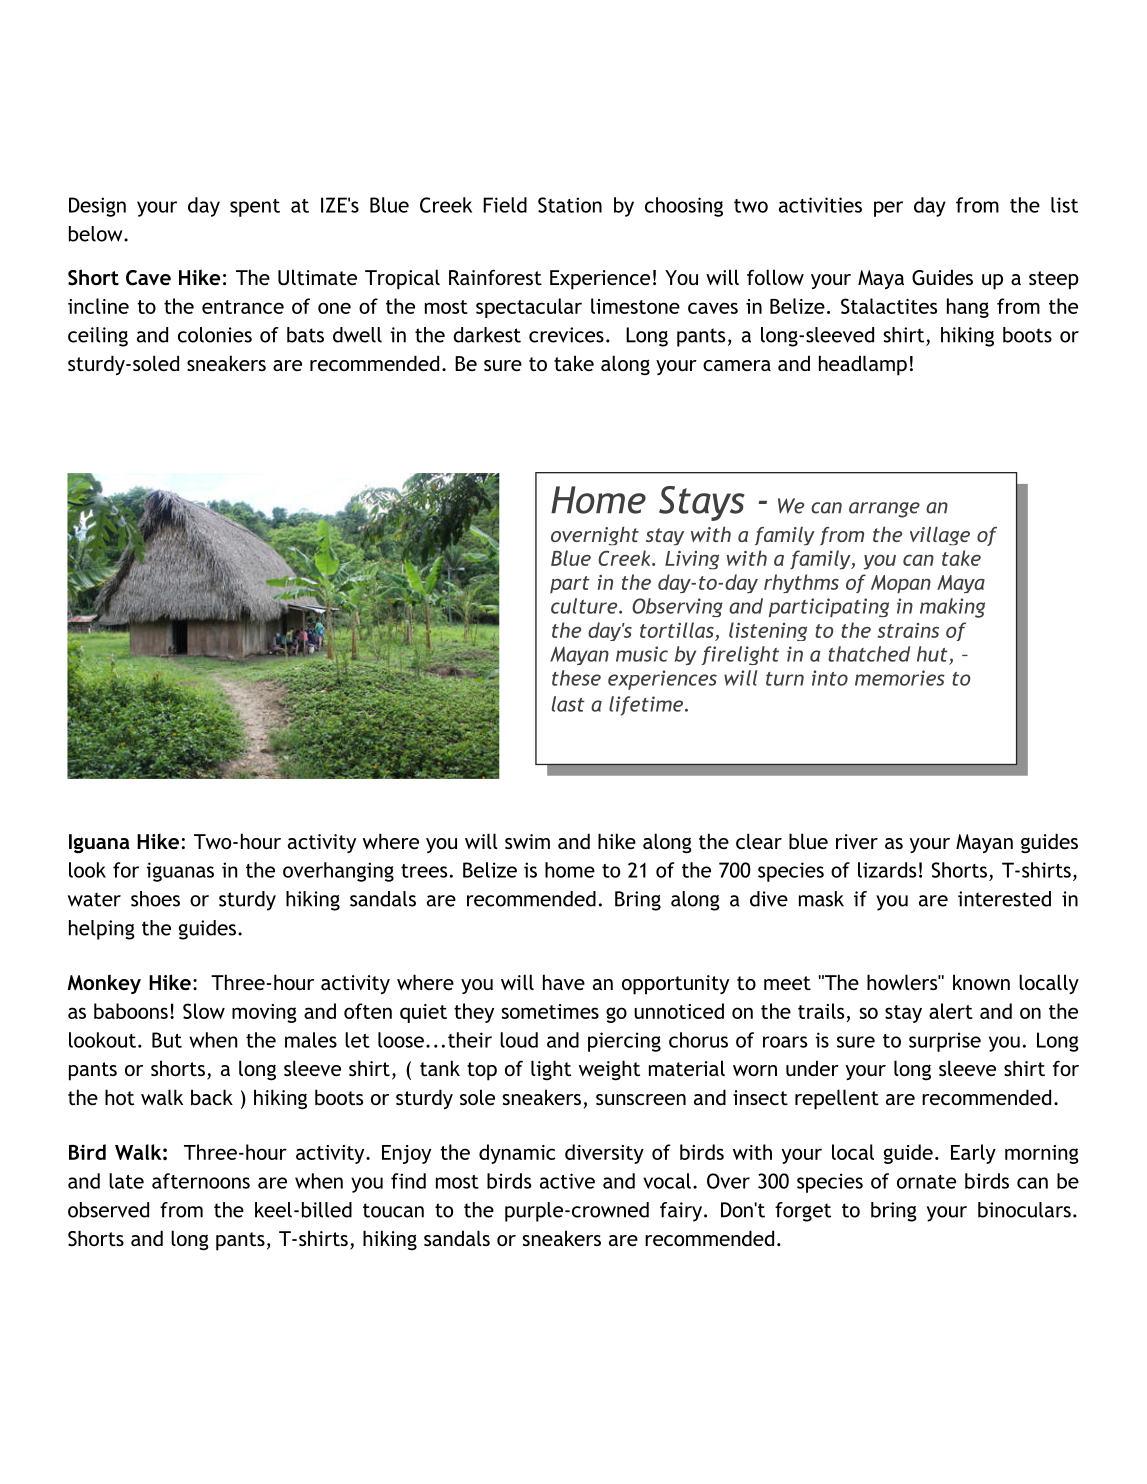 The height and width of the screenshot is (1484, 1147). I want to click on Station, so click(570, 205).
